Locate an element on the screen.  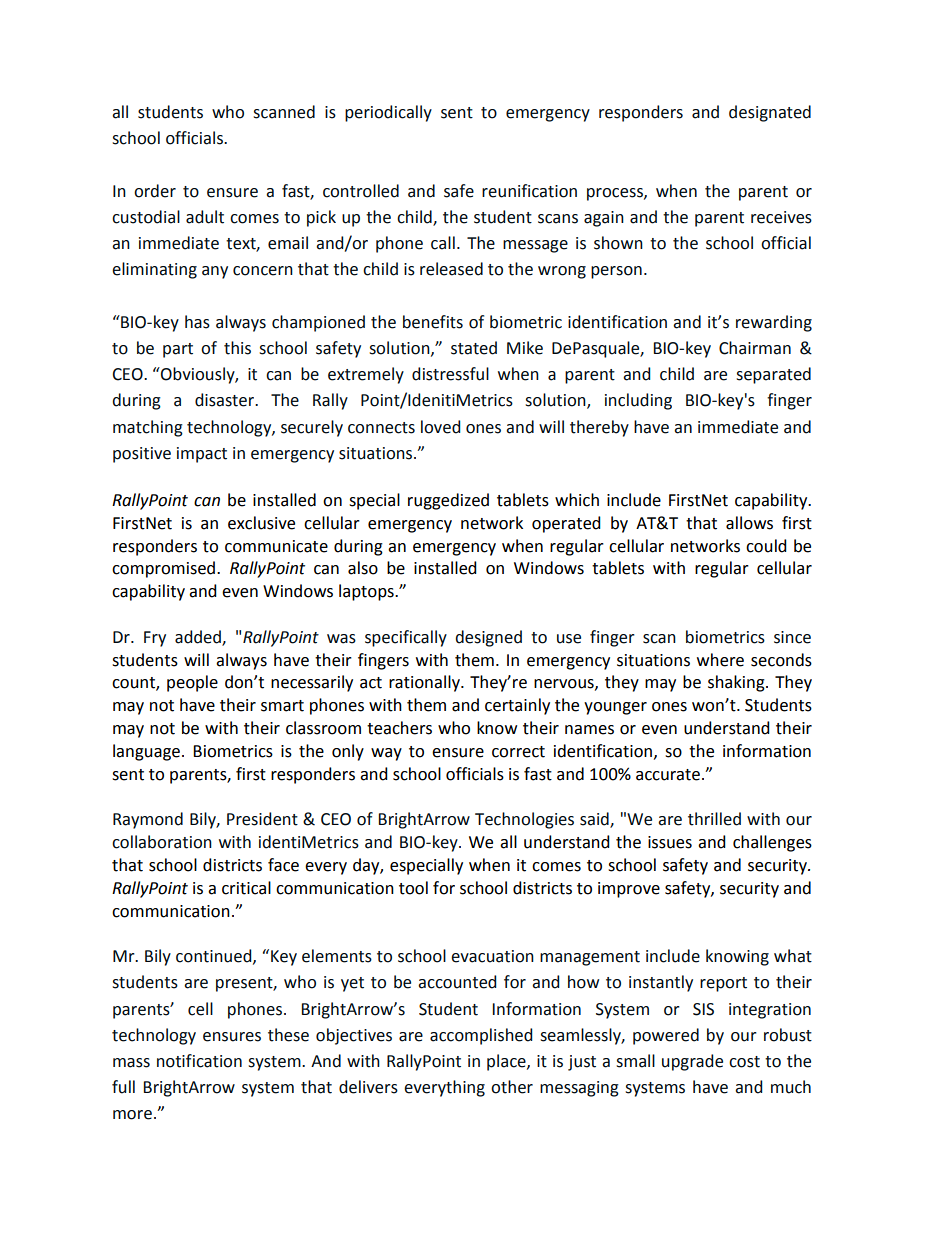
upgrade is located at coordinates (692, 1062).
